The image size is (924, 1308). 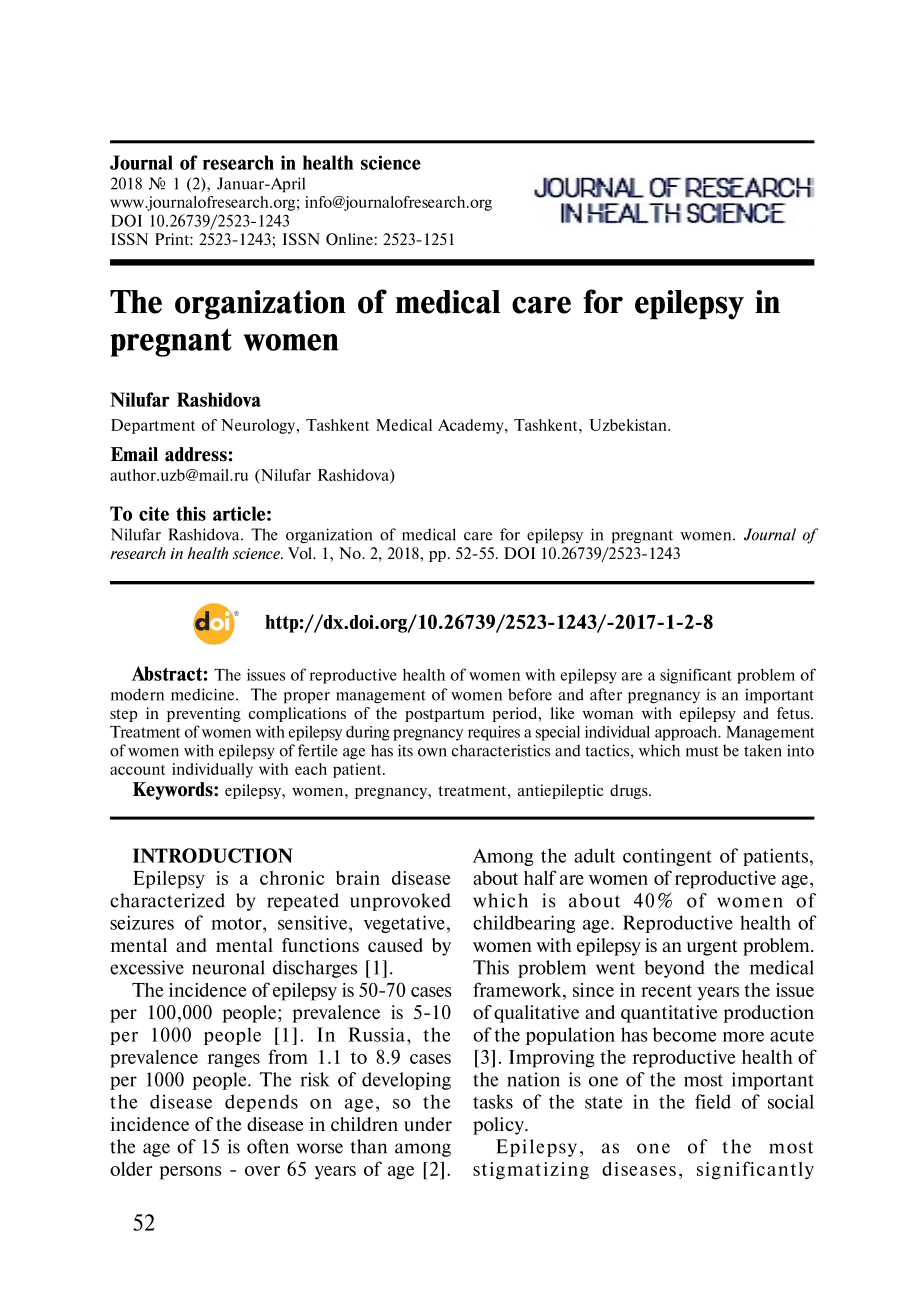 I want to click on framework, so click(x=518, y=989).
